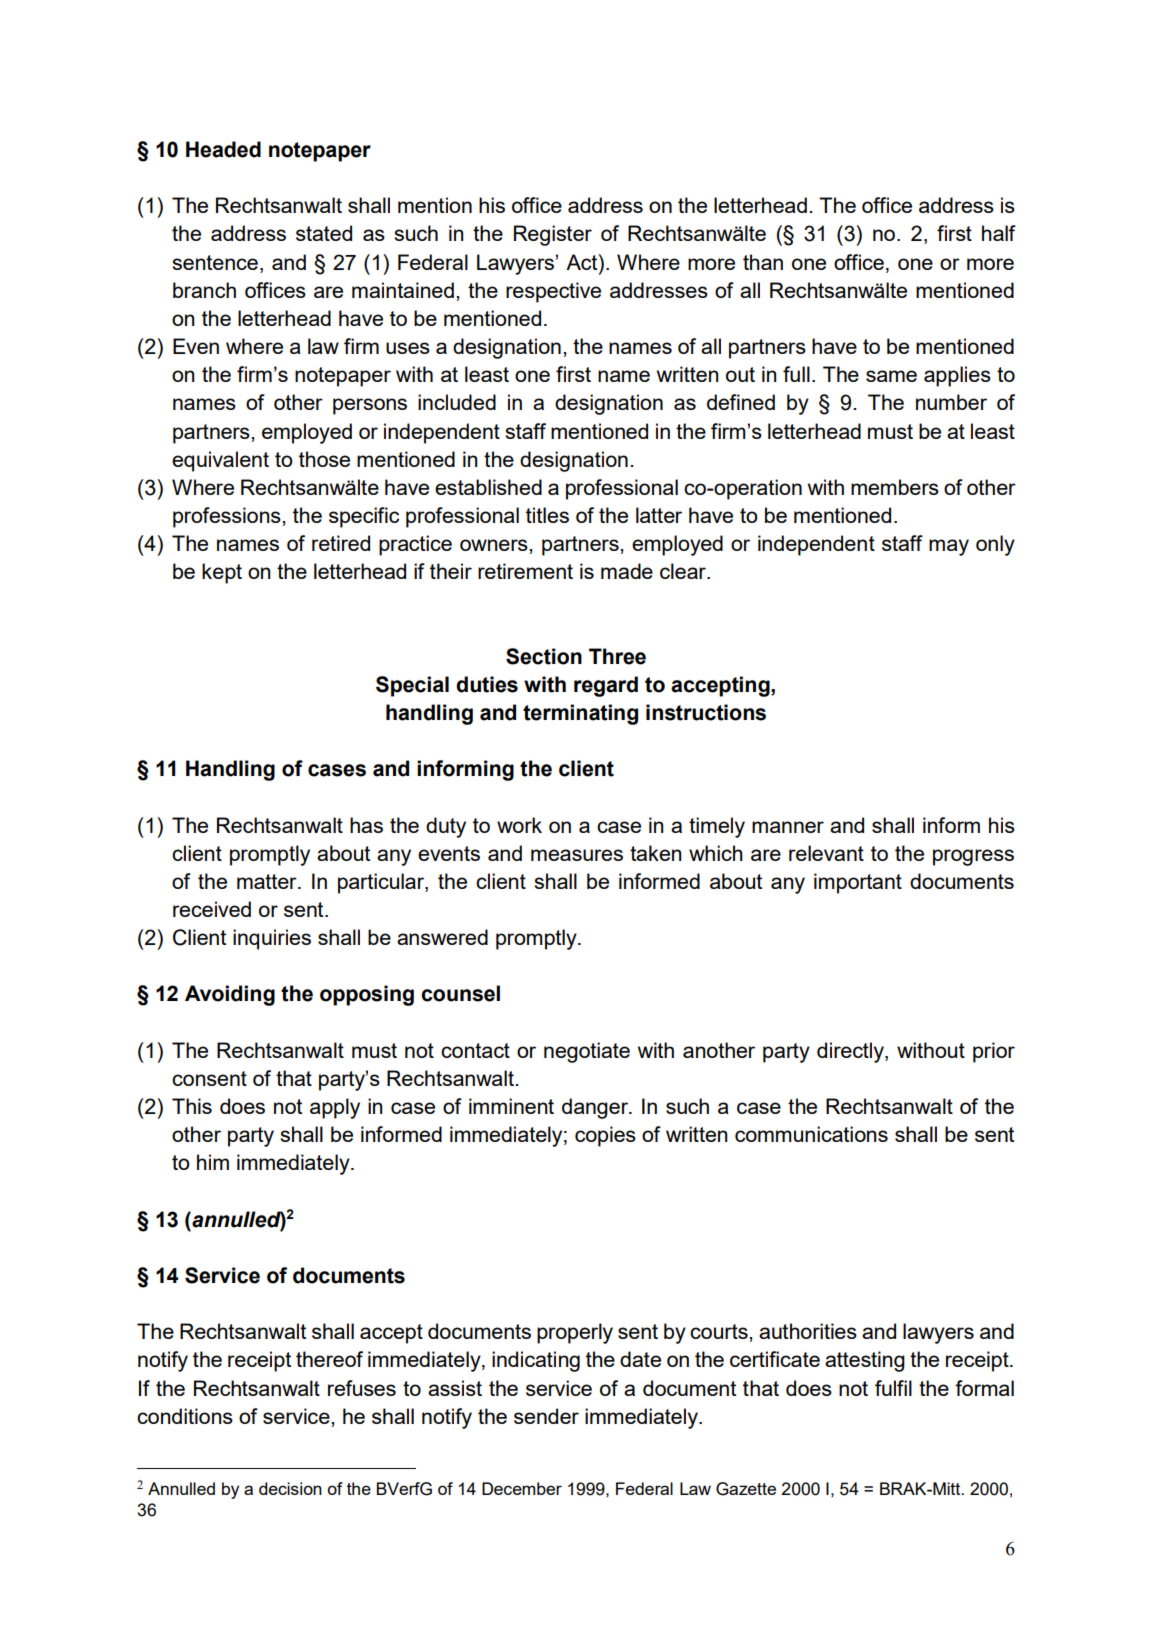 The height and width of the screenshot is (1629, 1152). I want to click on Register, so click(553, 235).
